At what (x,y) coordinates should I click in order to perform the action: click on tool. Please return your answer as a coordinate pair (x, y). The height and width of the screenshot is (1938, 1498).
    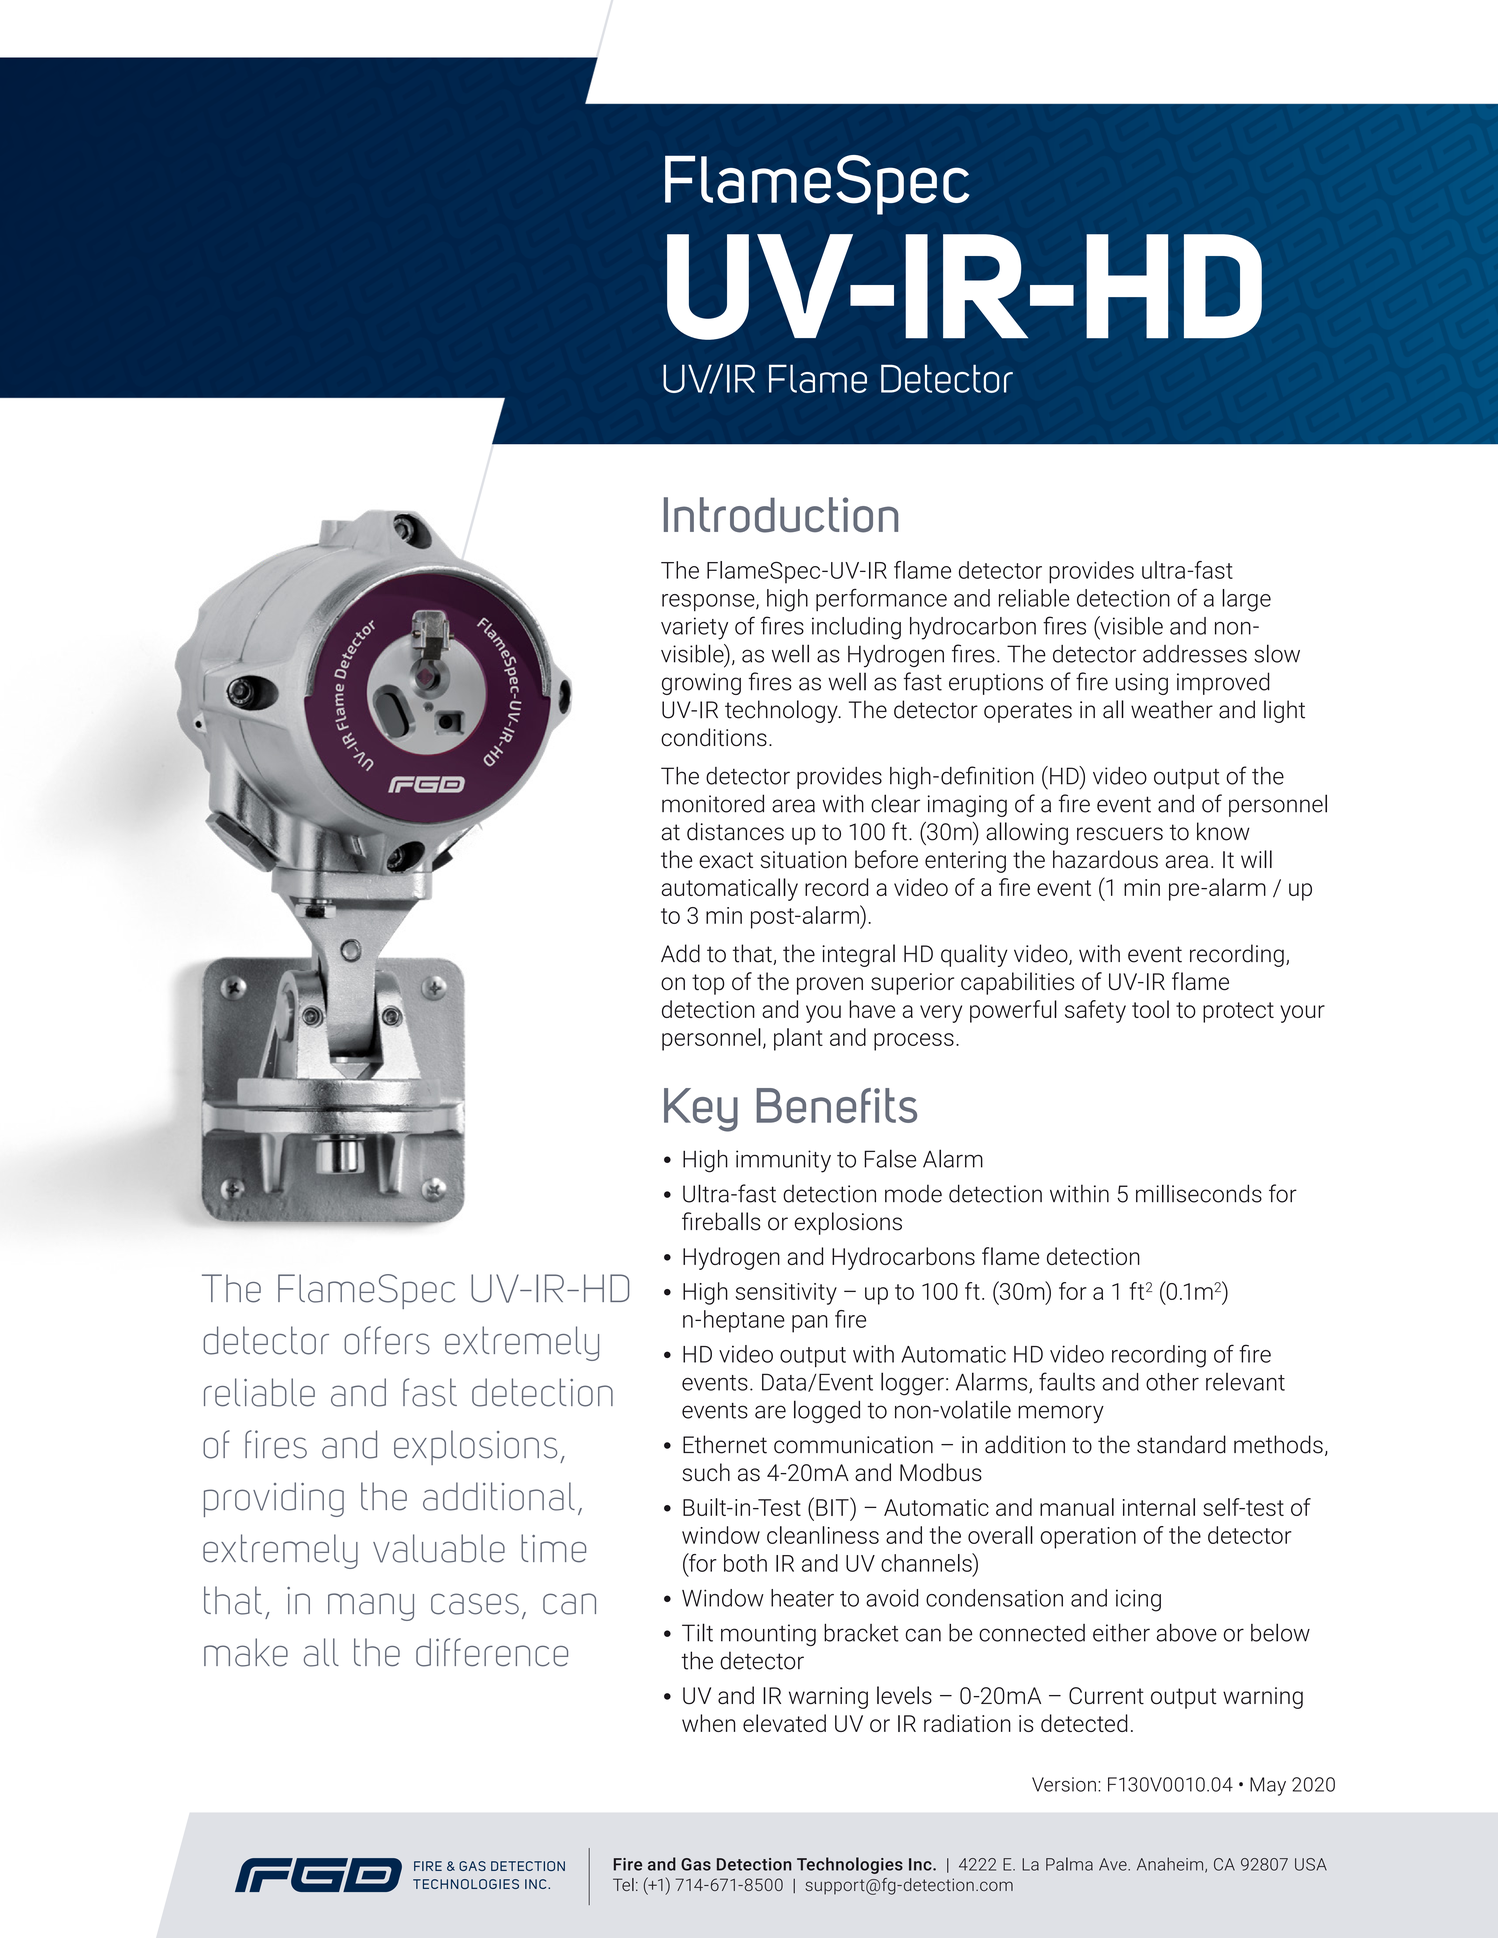
    Looking at the image, I should click on (1150, 1009).
